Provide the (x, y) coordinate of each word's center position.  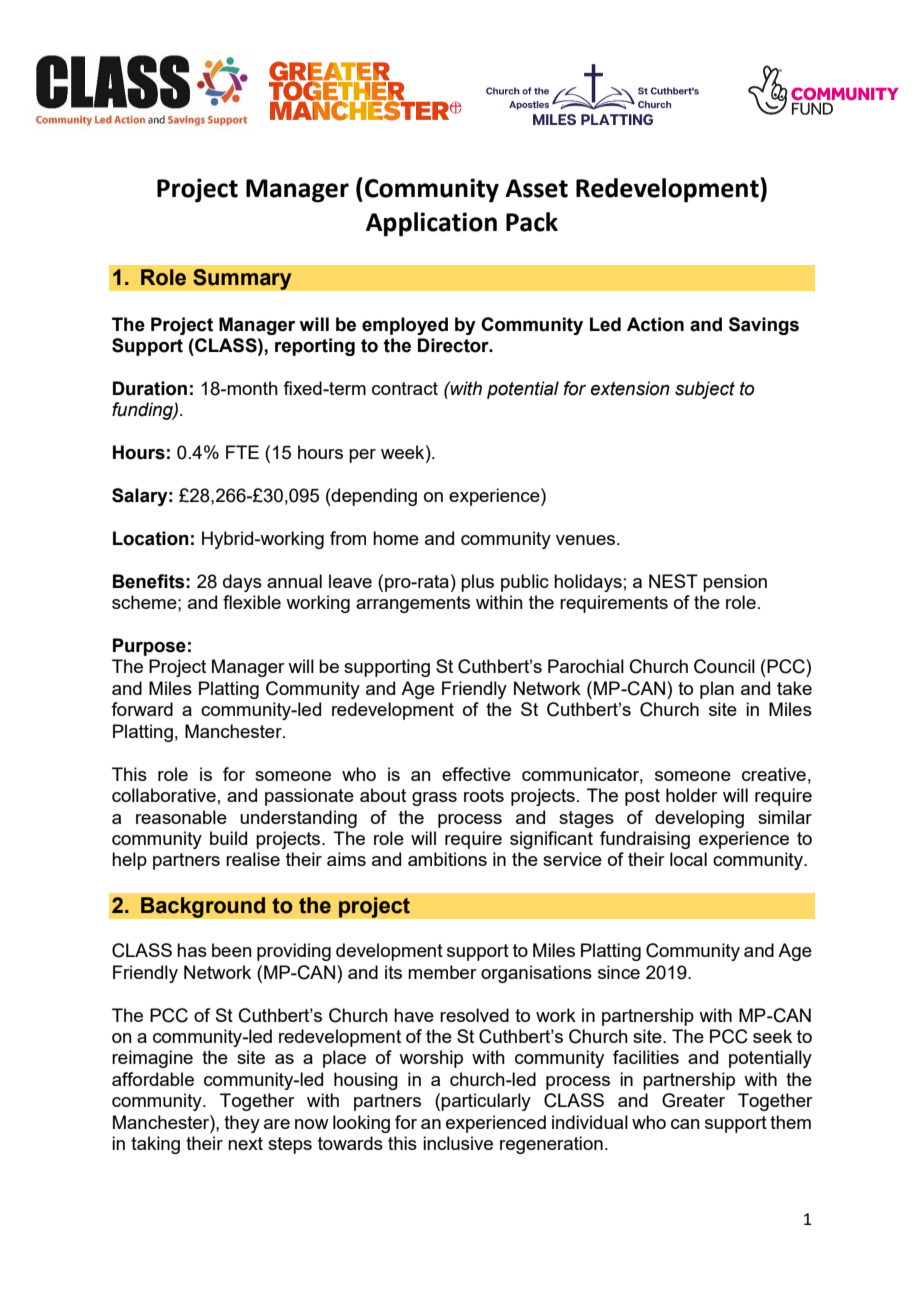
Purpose (149, 647)
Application (431, 224)
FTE (242, 452)
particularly (486, 1102)
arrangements (413, 604)
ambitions (447, 859)
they (242, 1124)
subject (705, 390)
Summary (242, 279)
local (688, 859)
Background (203, 907)
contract (405, 388)
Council (724, 666)
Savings (764, 326)
